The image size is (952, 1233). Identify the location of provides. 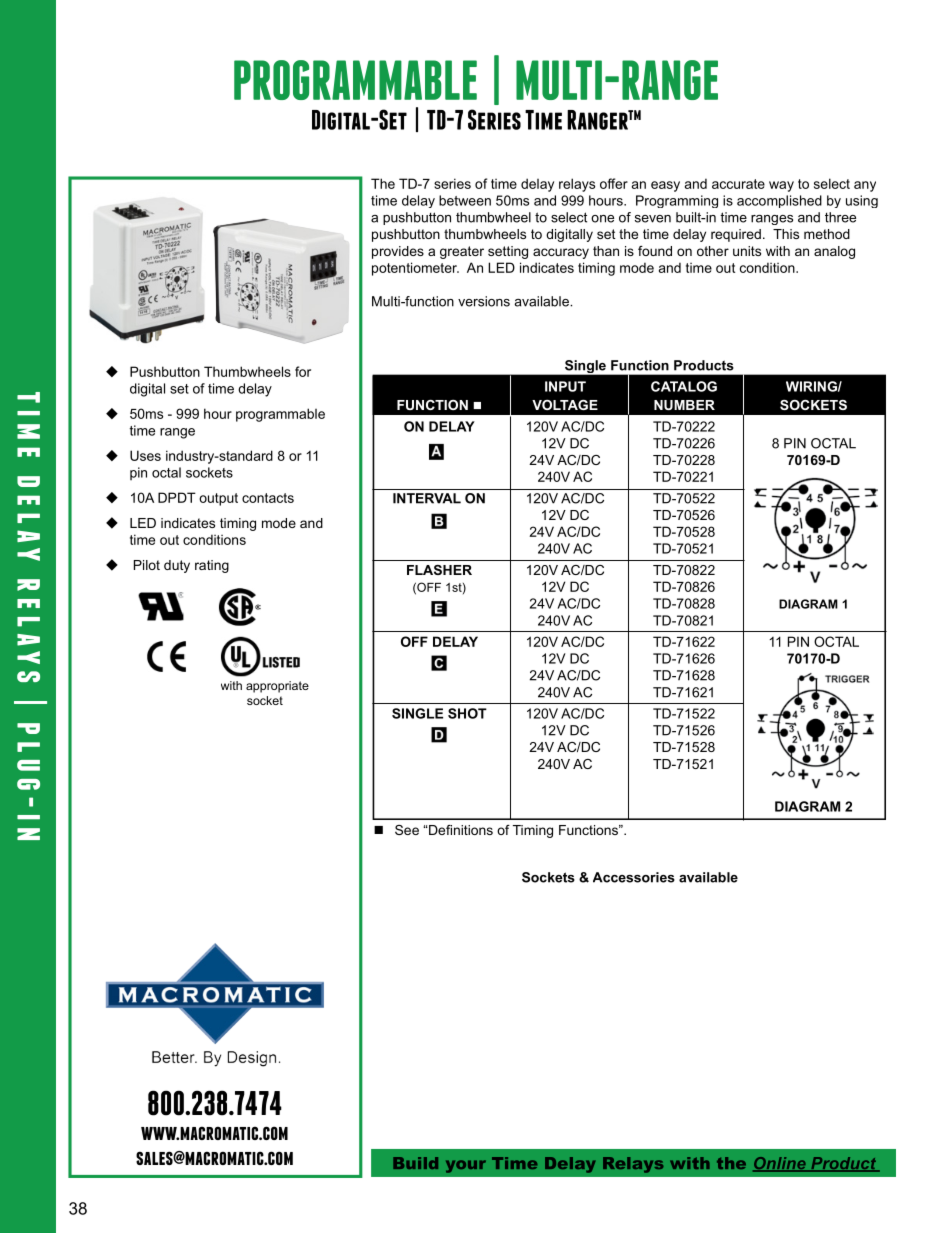
(398, 252).
